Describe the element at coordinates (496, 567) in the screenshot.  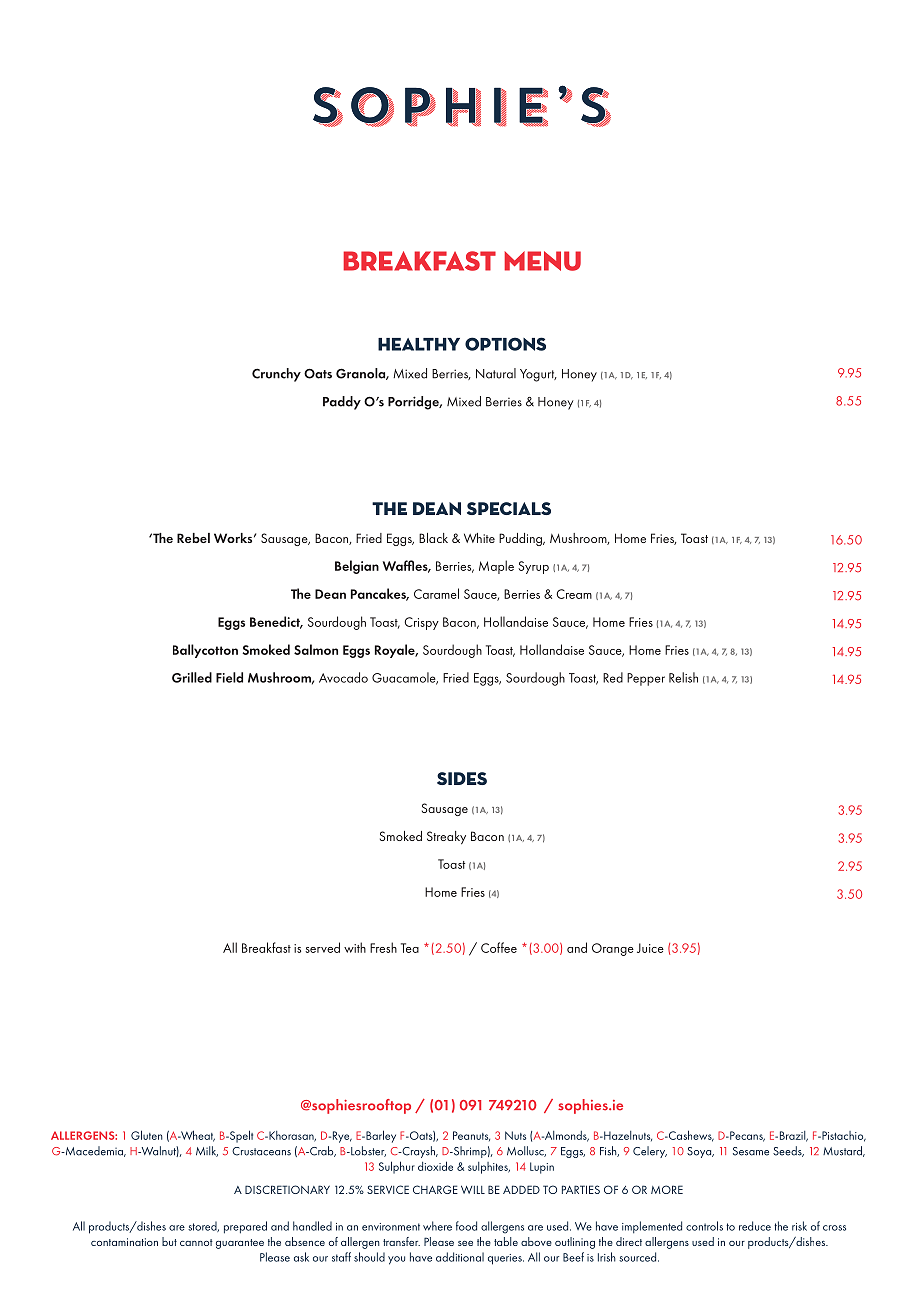
I see `Maple` at that location.
